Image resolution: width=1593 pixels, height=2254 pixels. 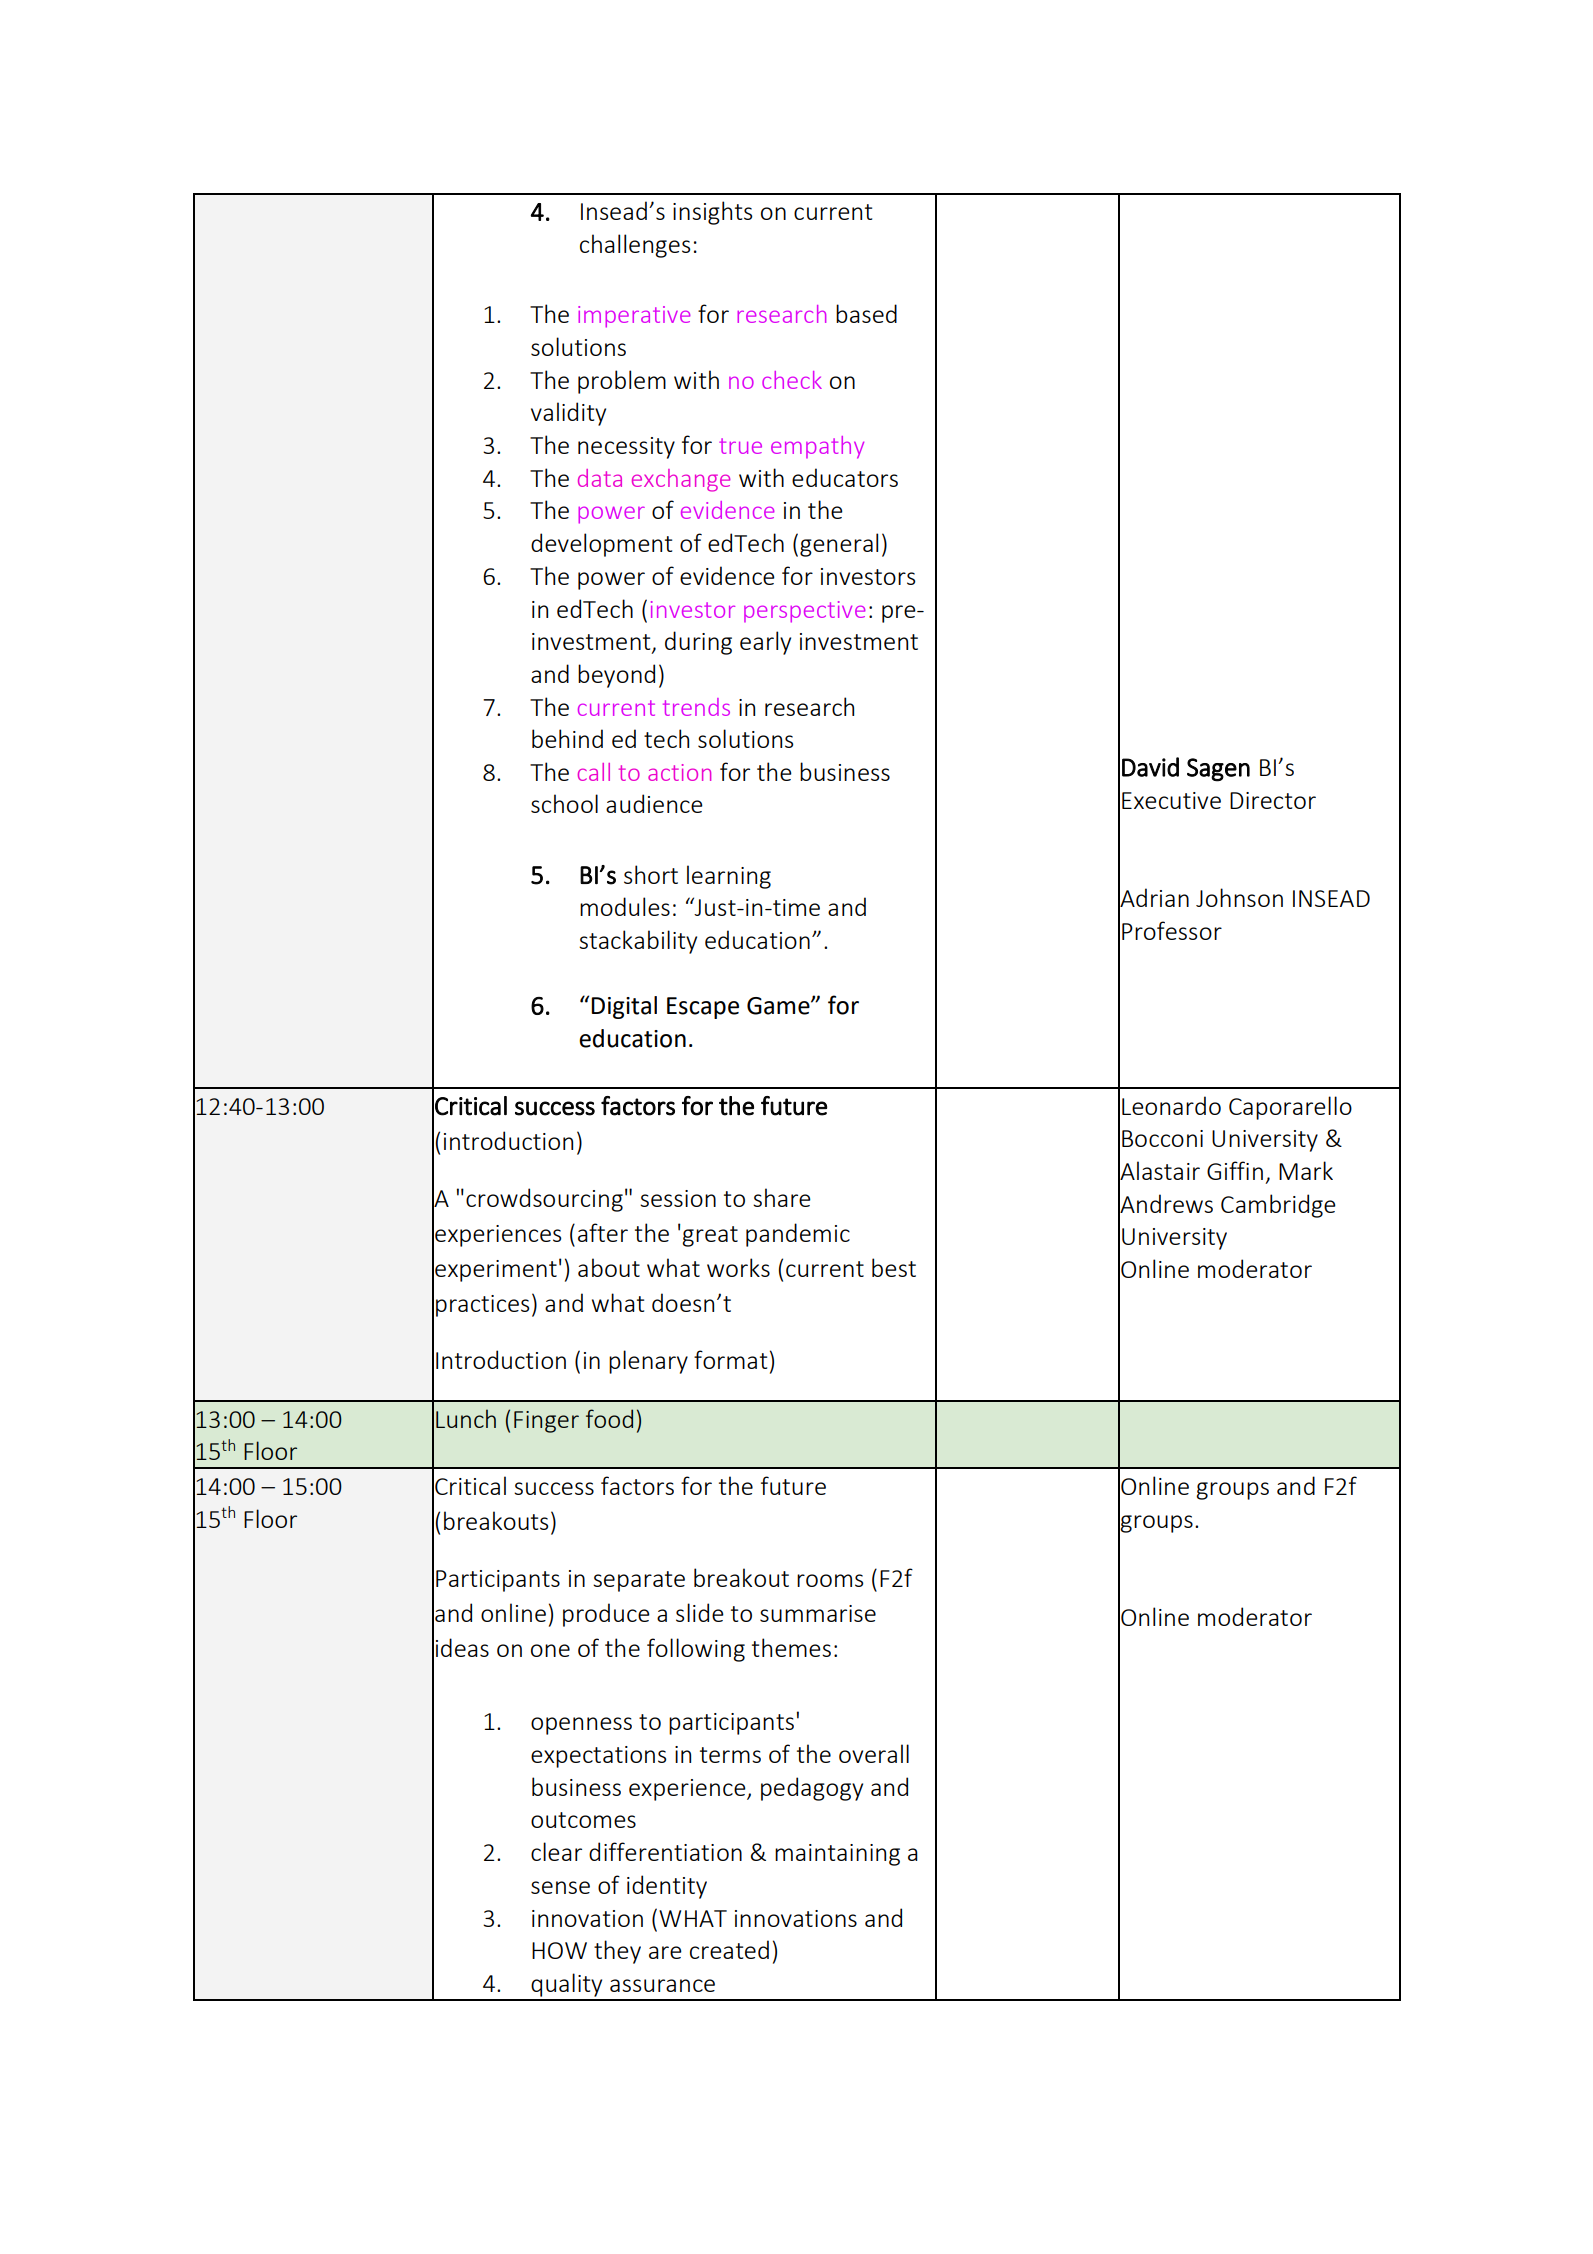 What do you see at coordinates (564, 803) in the screenshot?
I see `school` at bounding box center [564, 803].
